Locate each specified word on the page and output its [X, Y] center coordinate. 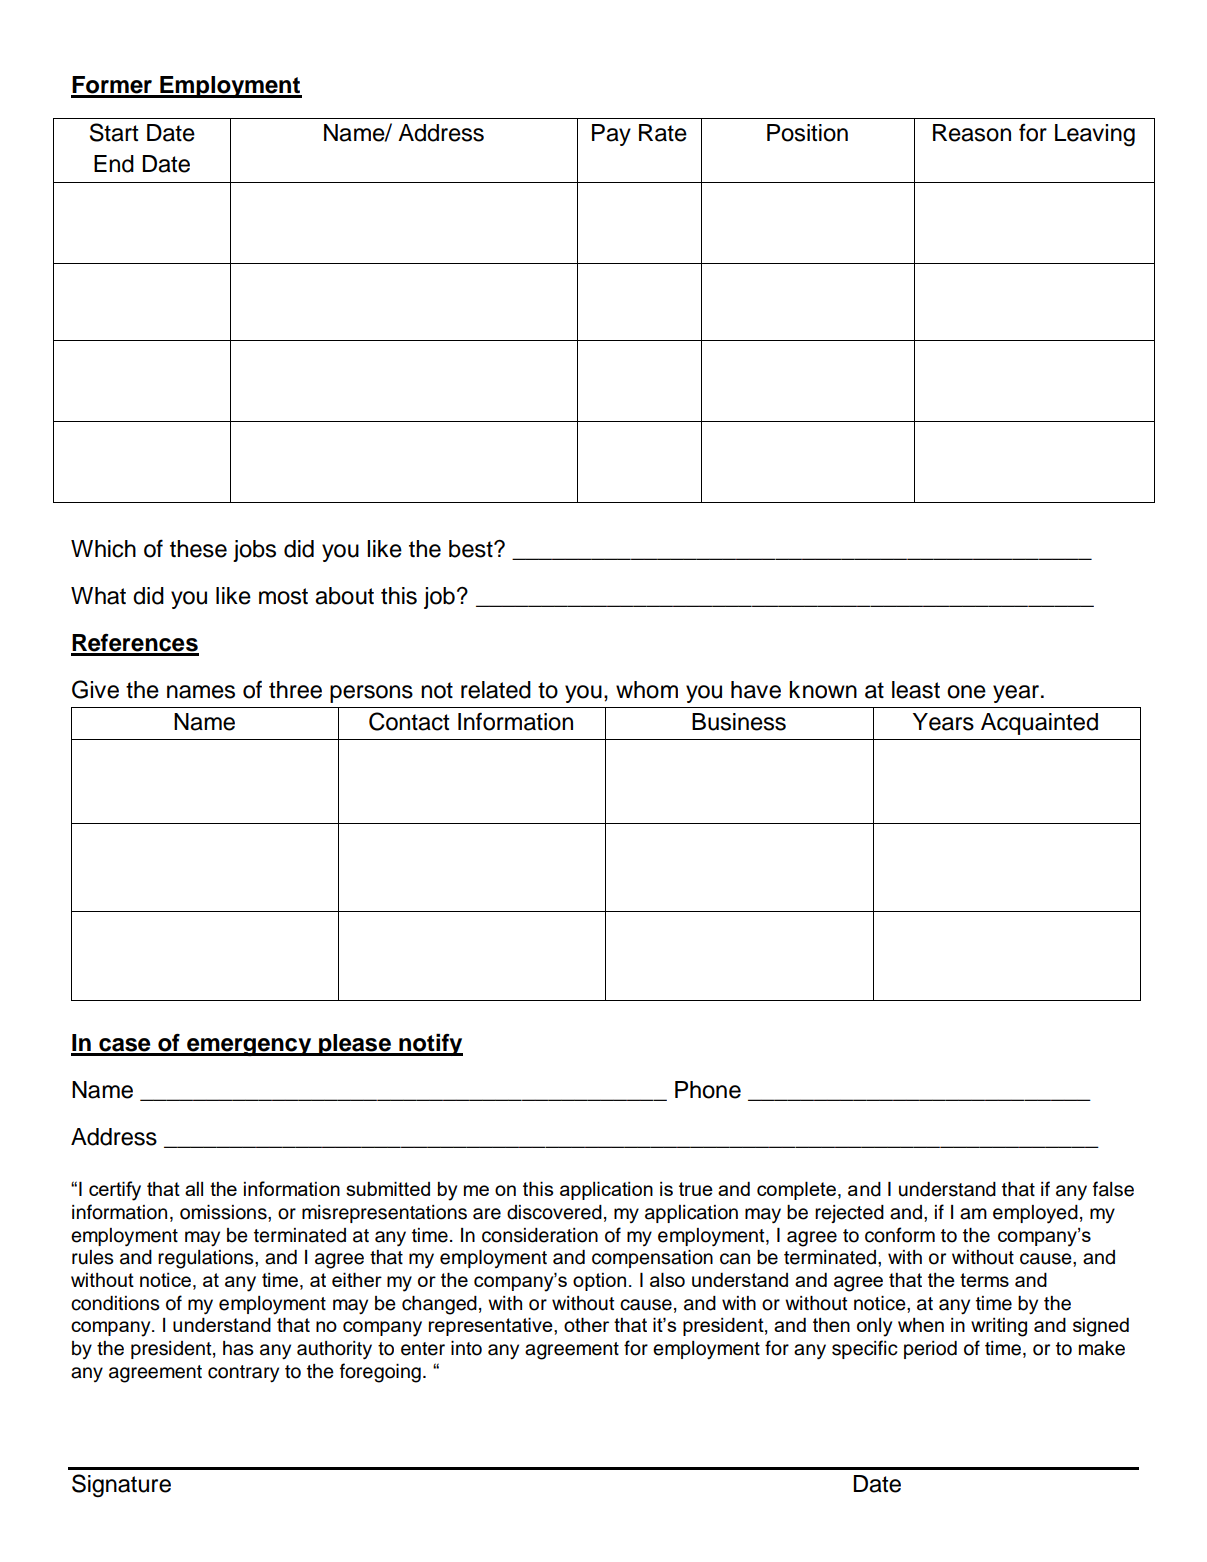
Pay [611, 135]
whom [647, 690]
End [114, 164]
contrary [243, 1374]
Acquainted [1039, 724]
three [295, 690]
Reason [972, 133]
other [586, 1324]
